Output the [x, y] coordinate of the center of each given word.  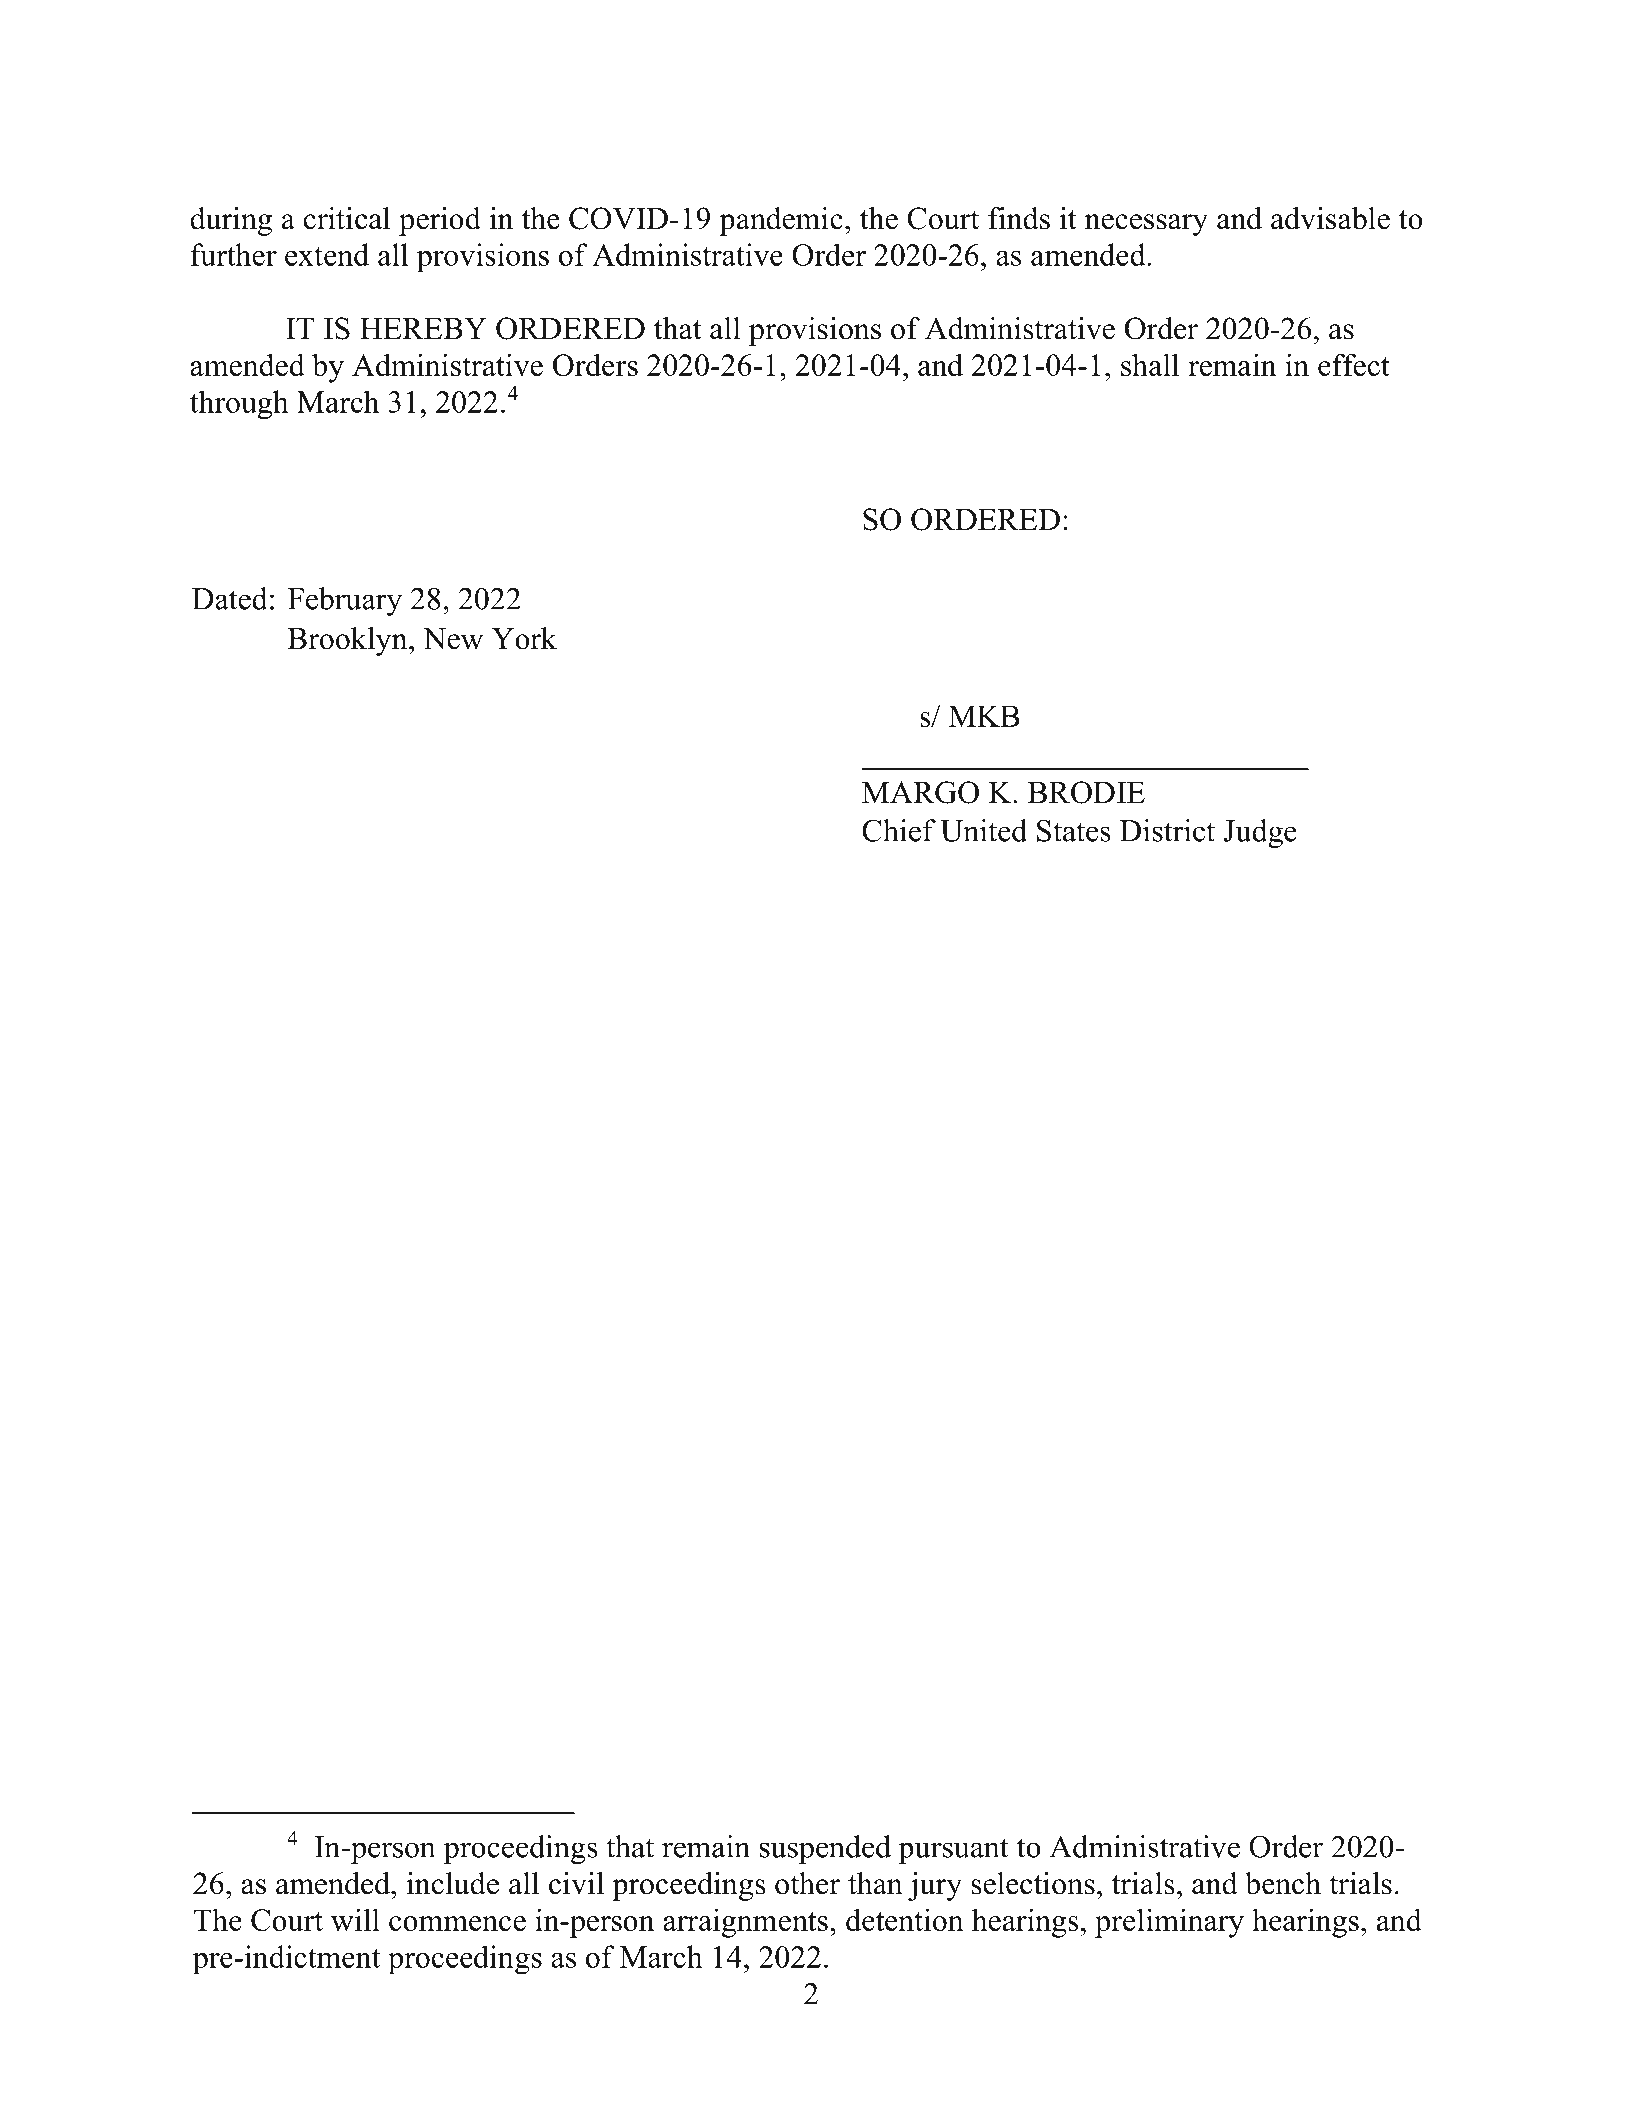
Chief [899, 830]
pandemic [781, 221]
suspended [825, 1849]
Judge [1260, 833]
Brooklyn [348, 641]
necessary [1146, 225]
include [453, 1883]
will [355, 1919]
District [1167, 830]
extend [327, 254]
